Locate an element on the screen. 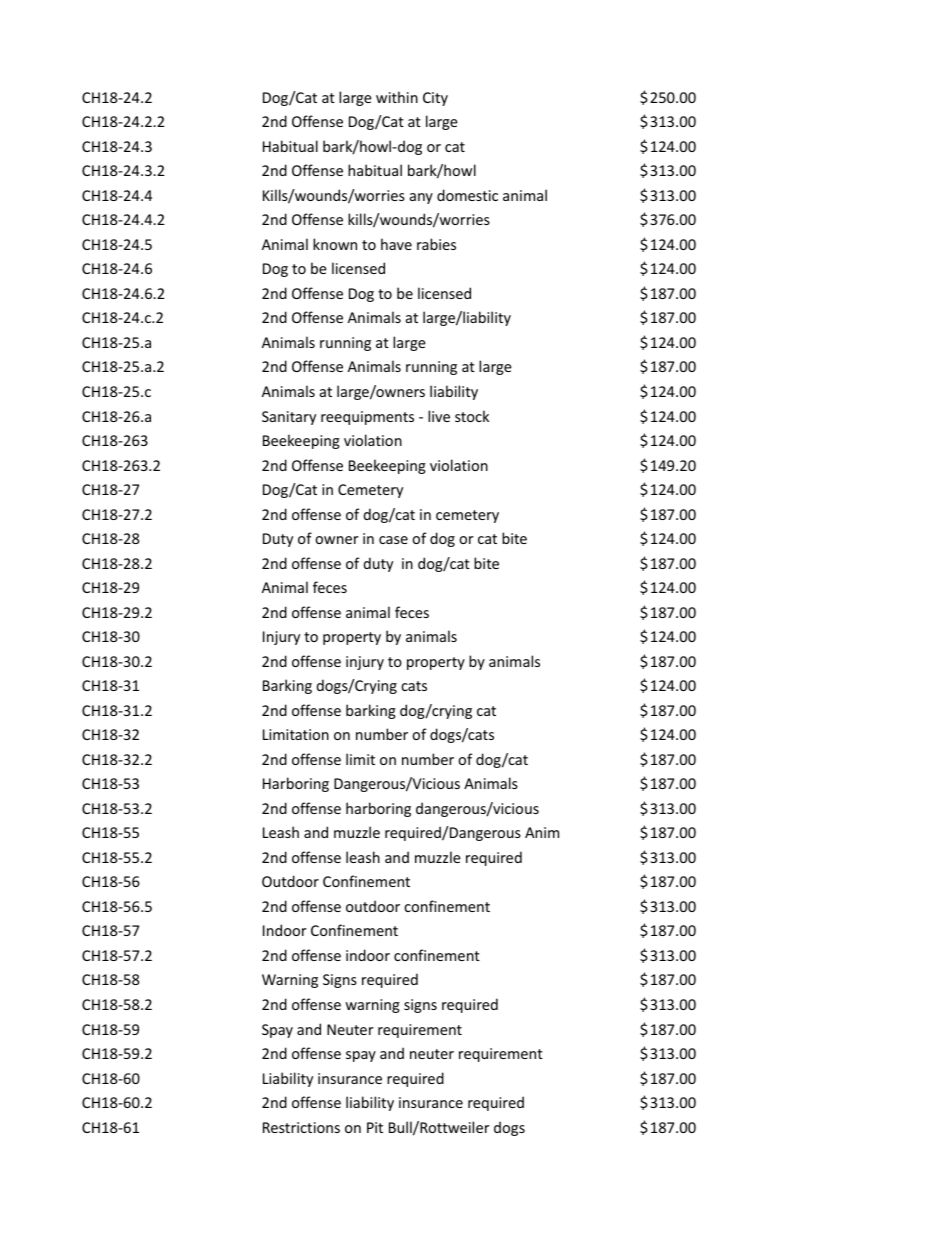 The width and height of the screenshot is (952, 1233). domestic is located at coordinates (467, 195).
